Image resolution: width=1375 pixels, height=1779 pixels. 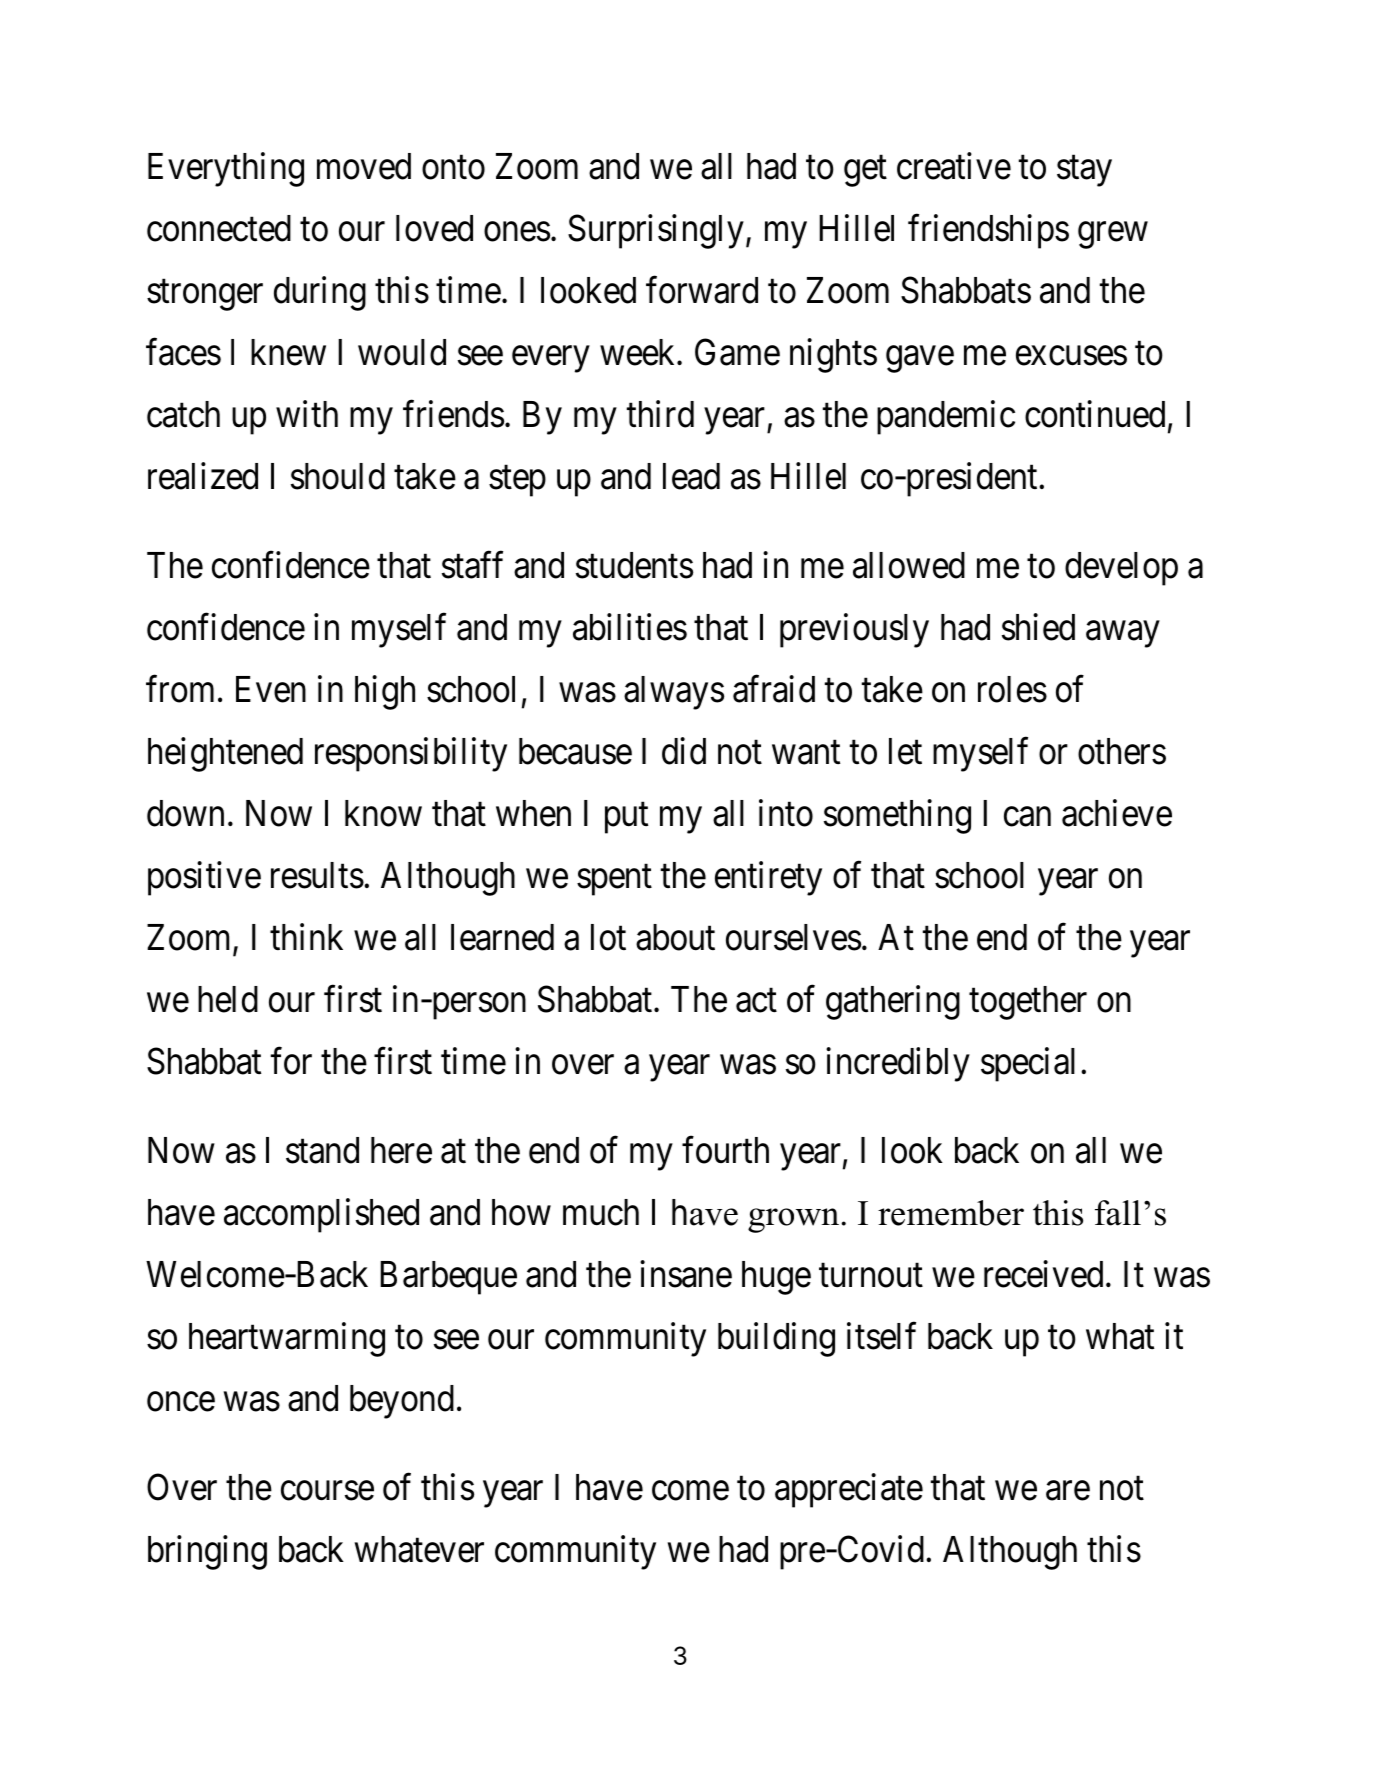 What do you see at coordinates (219, 228) in the document?
I see `connected` at bounding box center [219, 228].
